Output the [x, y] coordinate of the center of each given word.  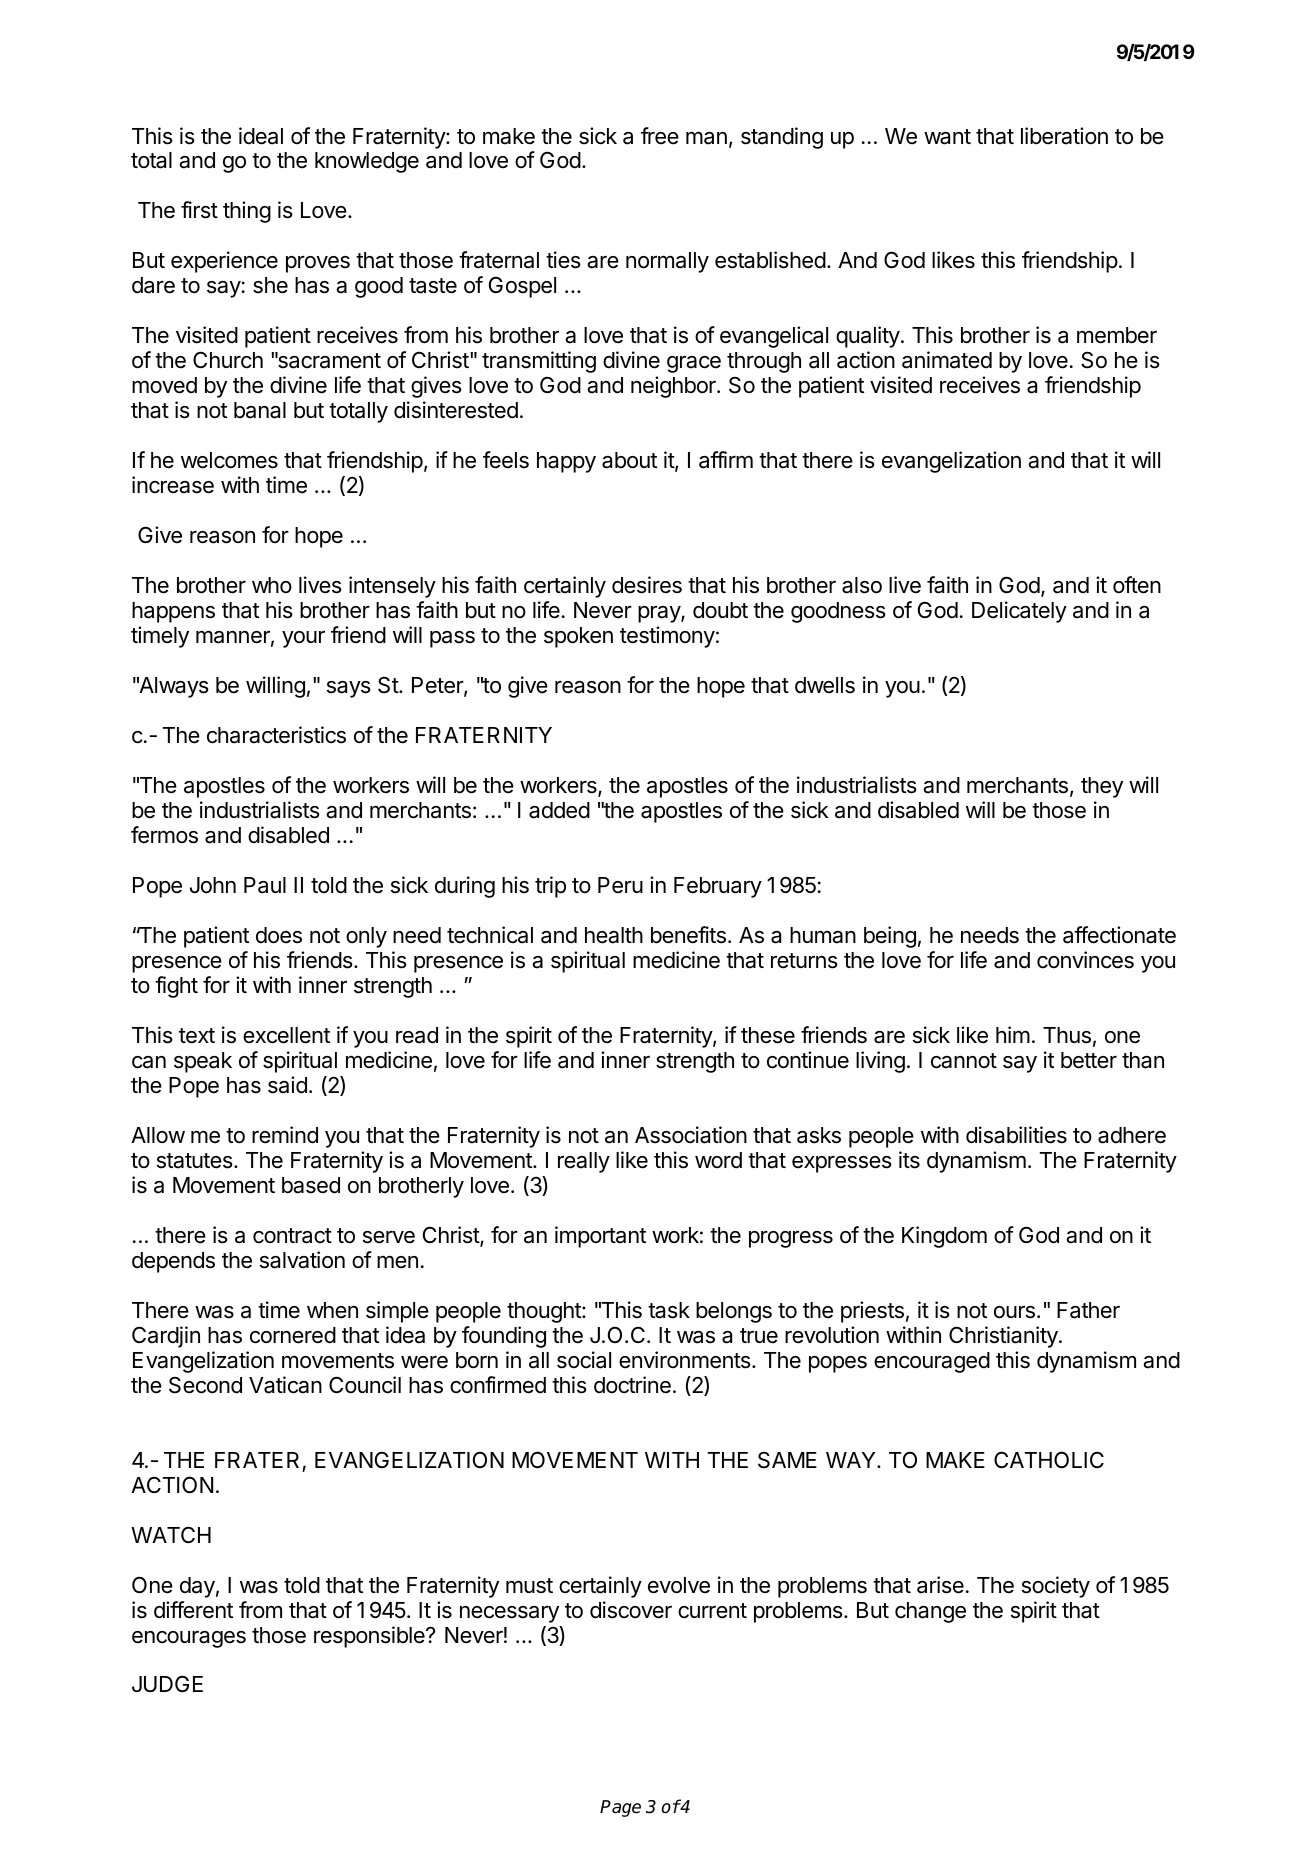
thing [247, 212]
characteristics [276, 735]
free [660, 136]
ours [1014, 1312]
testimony [667, 637]
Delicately [1019, 612]
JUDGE [167, 1684]
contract [292, 1236]
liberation [1064, 136]
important [600, 1237]
